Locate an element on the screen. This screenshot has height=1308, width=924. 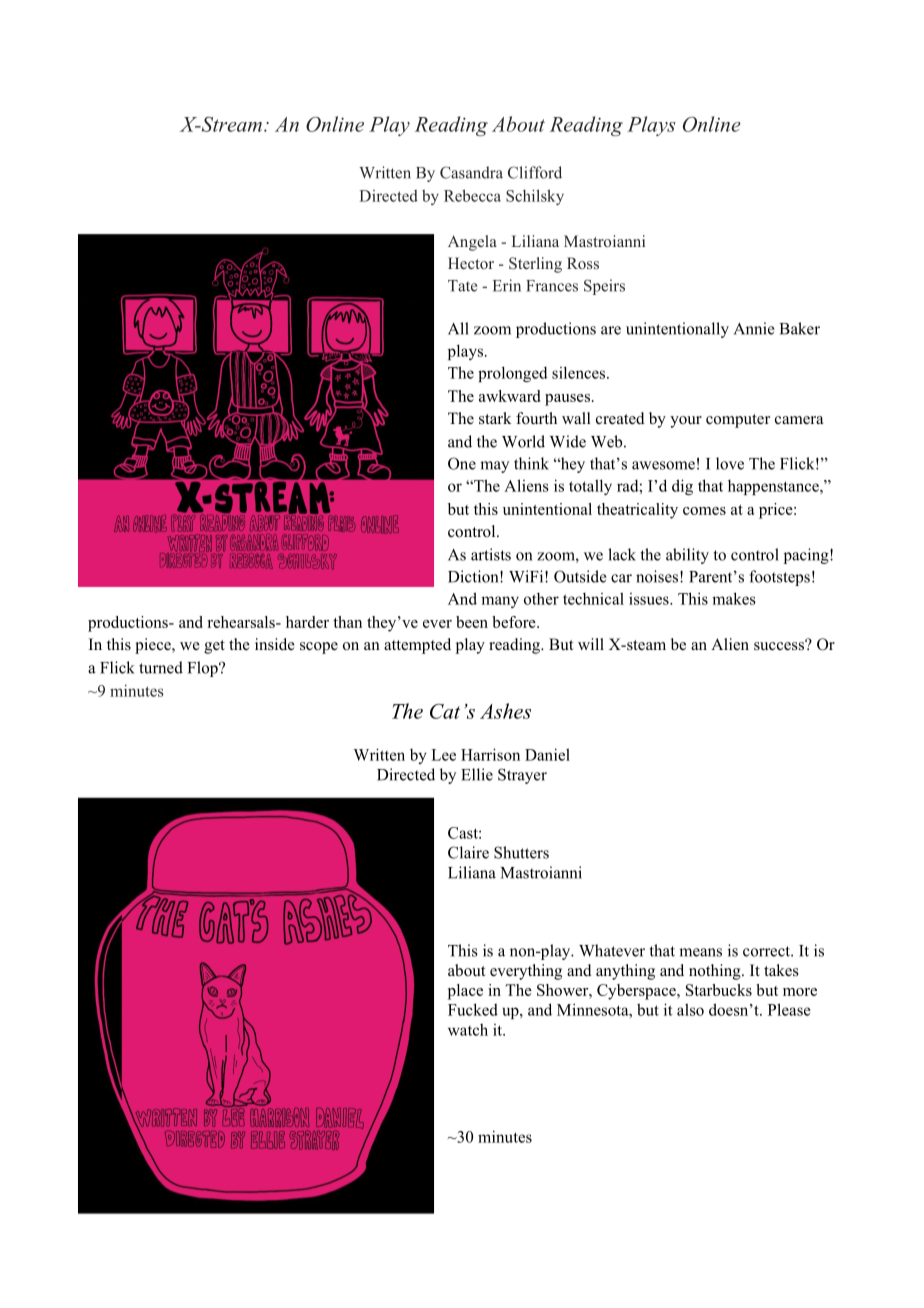
Rebecca is located at coordinates (472, 195).
